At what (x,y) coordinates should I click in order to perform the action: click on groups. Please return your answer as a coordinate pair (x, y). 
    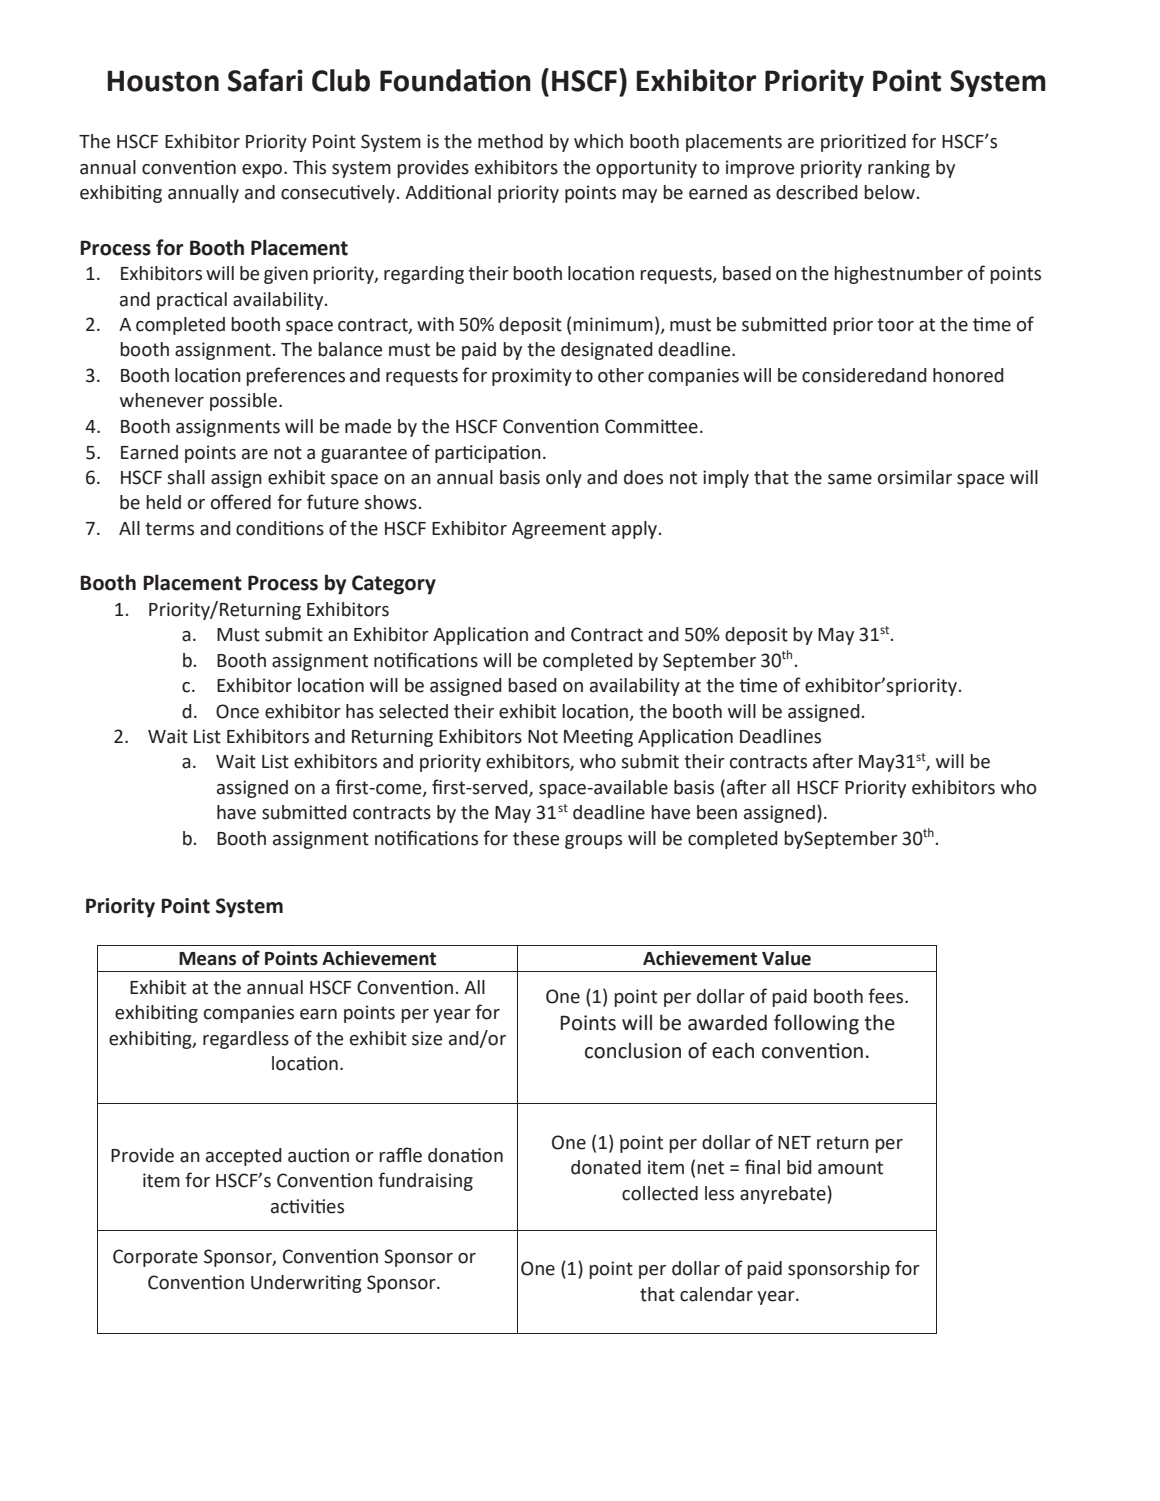
    Looking at the image, I should click on (593, 842).
